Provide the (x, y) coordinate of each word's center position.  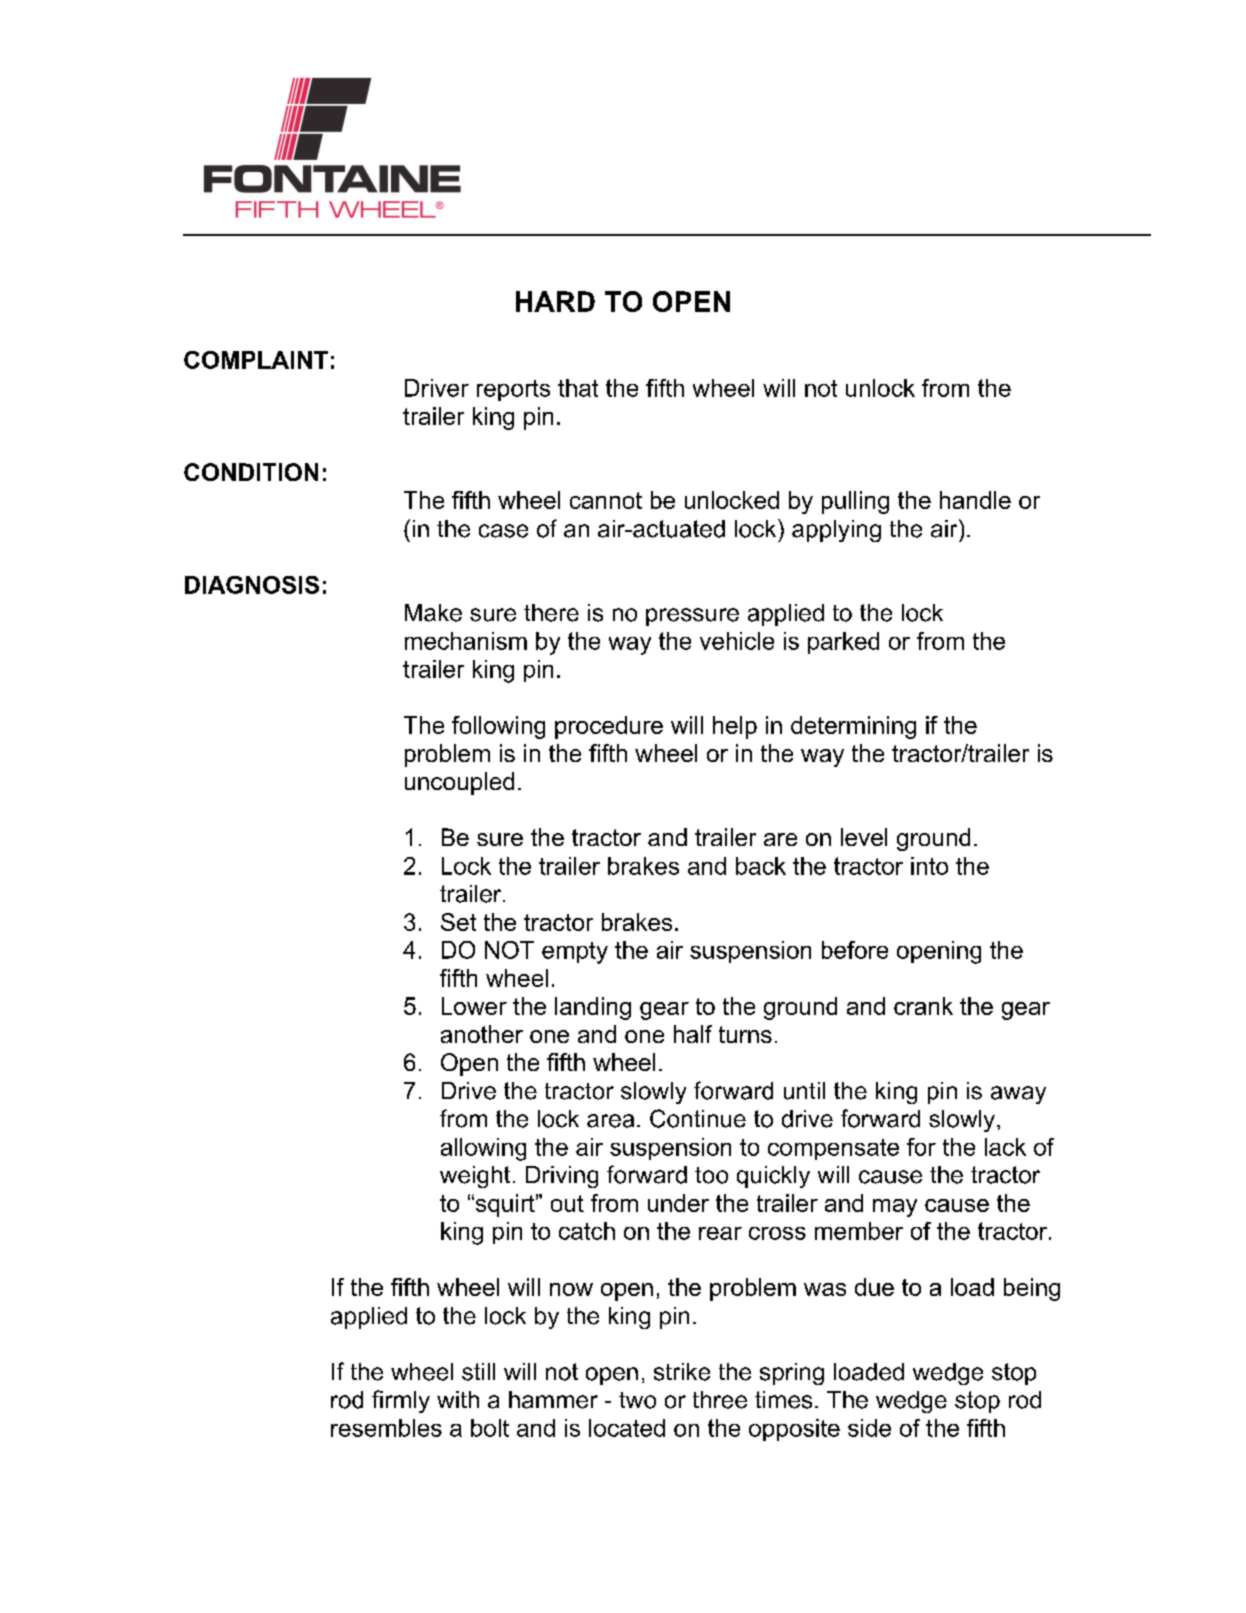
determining (853, 727)
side (869, 1428)
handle (975, 500)
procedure (609, 727)
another (482, 1034)
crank (923, 1006)
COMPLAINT (256, 360)
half (693, 1034)
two (637, 1400)
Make (433, 613)
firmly (401, 1401)
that (578, 388)
